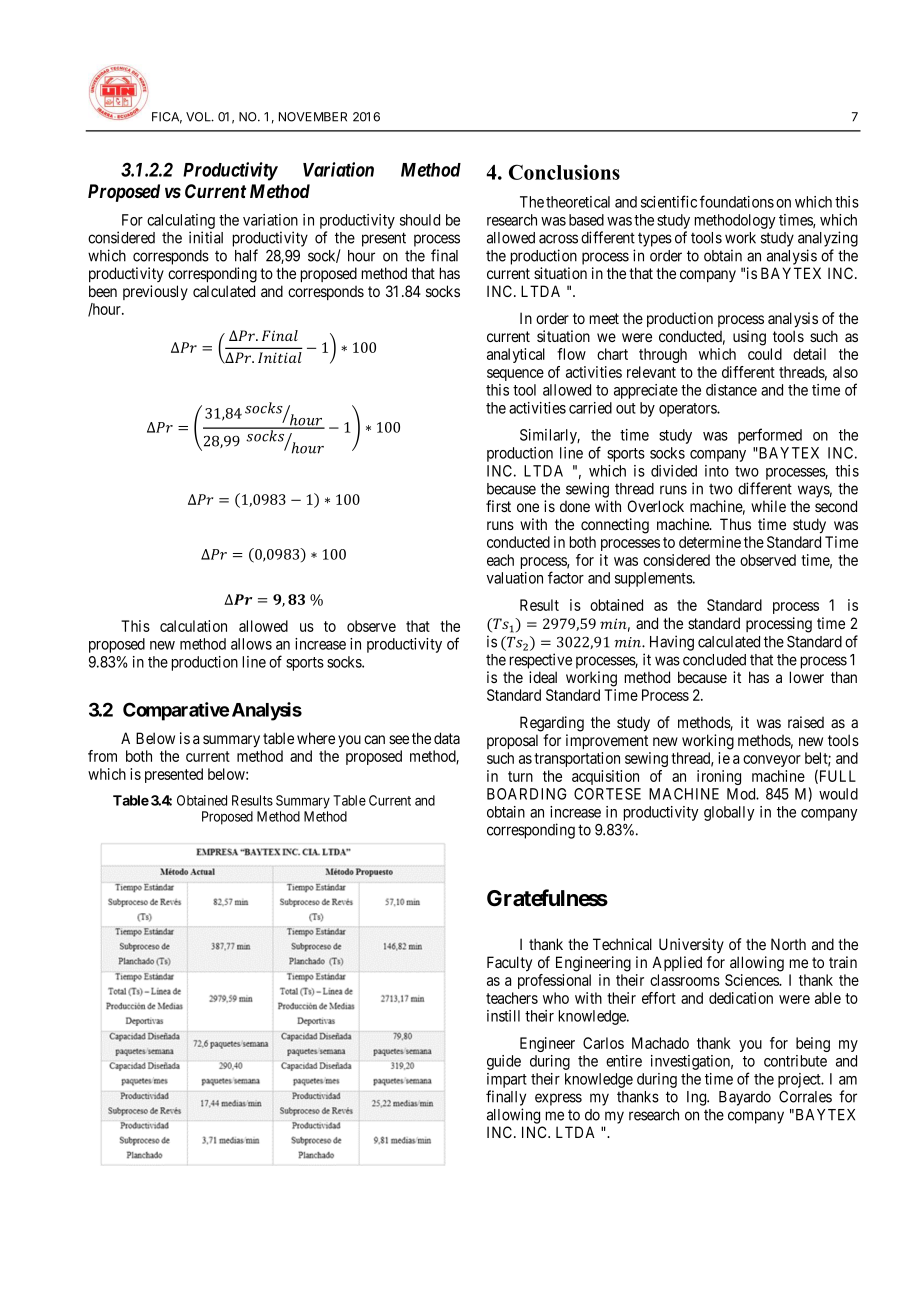 The image size is (924, 1308). I want to click on calculation, so click(193, 626).
